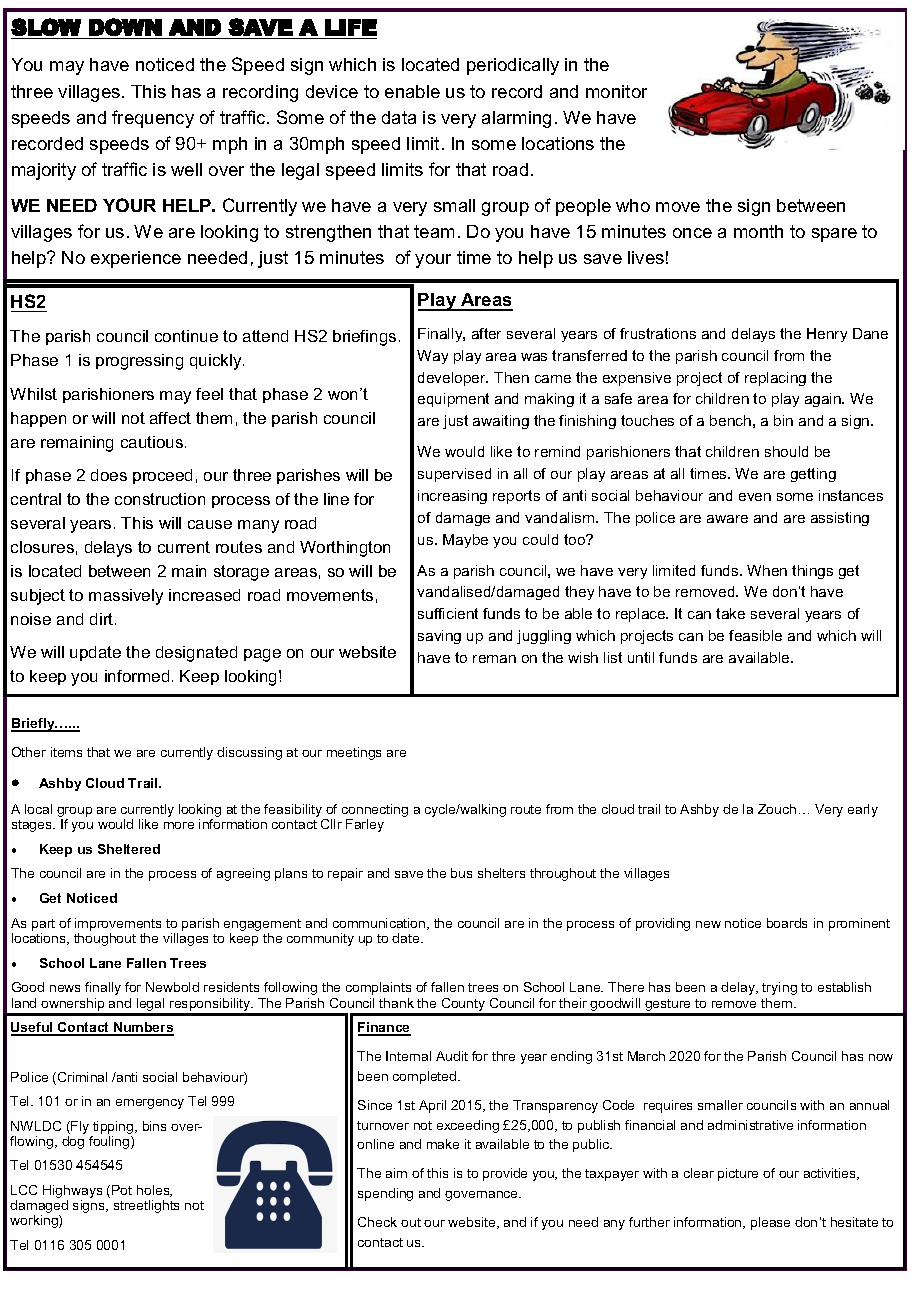 This image has width=924, height=1308. What do you see at coordinates (863, 810) in the image?
I see `early` at bounding box center [863, 810].
